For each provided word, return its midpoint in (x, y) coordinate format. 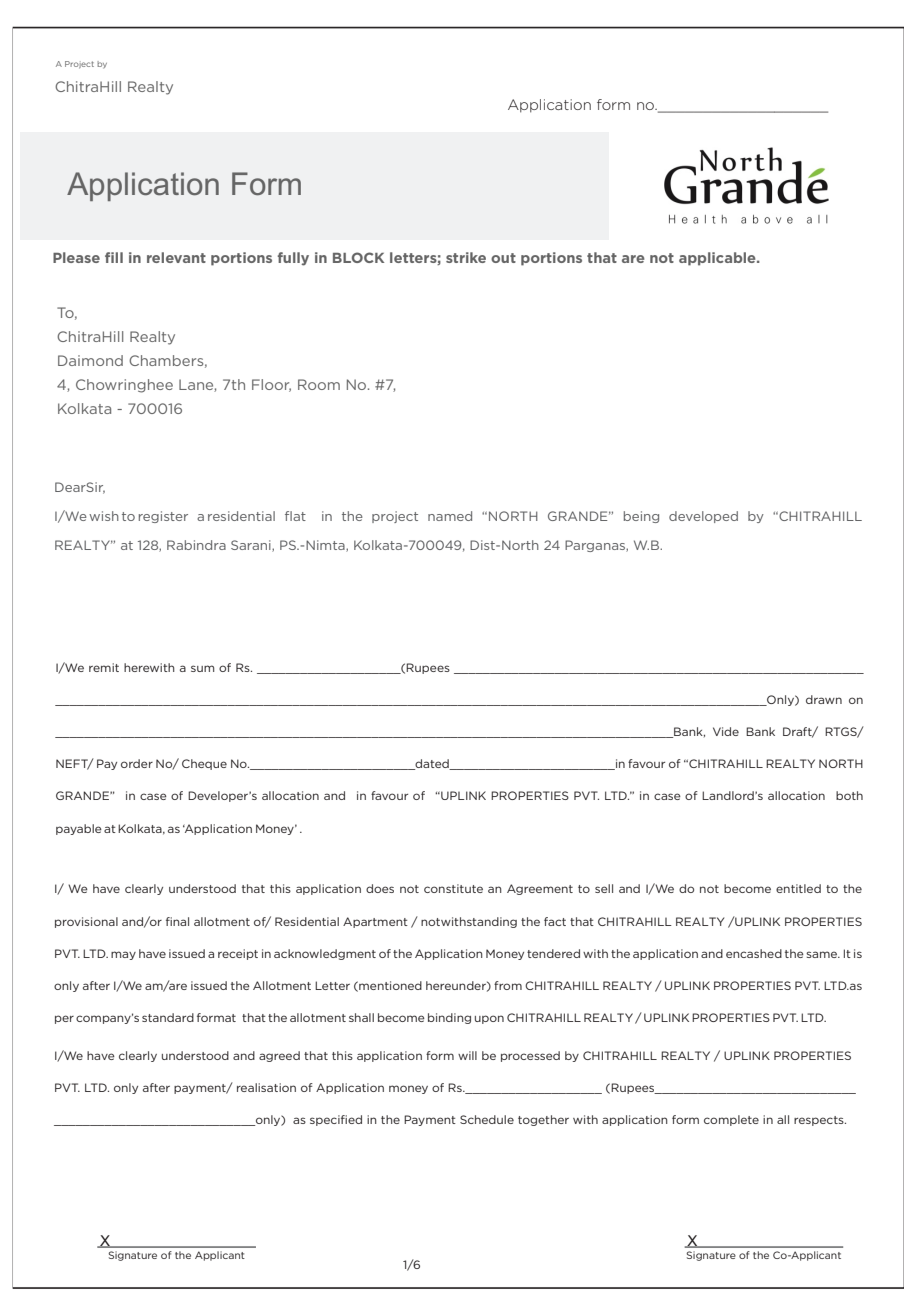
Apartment (375, 922)
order (137, 763)
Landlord (729, 795)
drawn (824, 699)
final (177, 921)
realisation (266, 1087)
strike (466, 257)
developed (703, 517)
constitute (453, 888)
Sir (95, 488)
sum (202, 668)
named (450, 516)
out (503, 258)
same (822, 954)
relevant (176, 257)
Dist (483, 545)
